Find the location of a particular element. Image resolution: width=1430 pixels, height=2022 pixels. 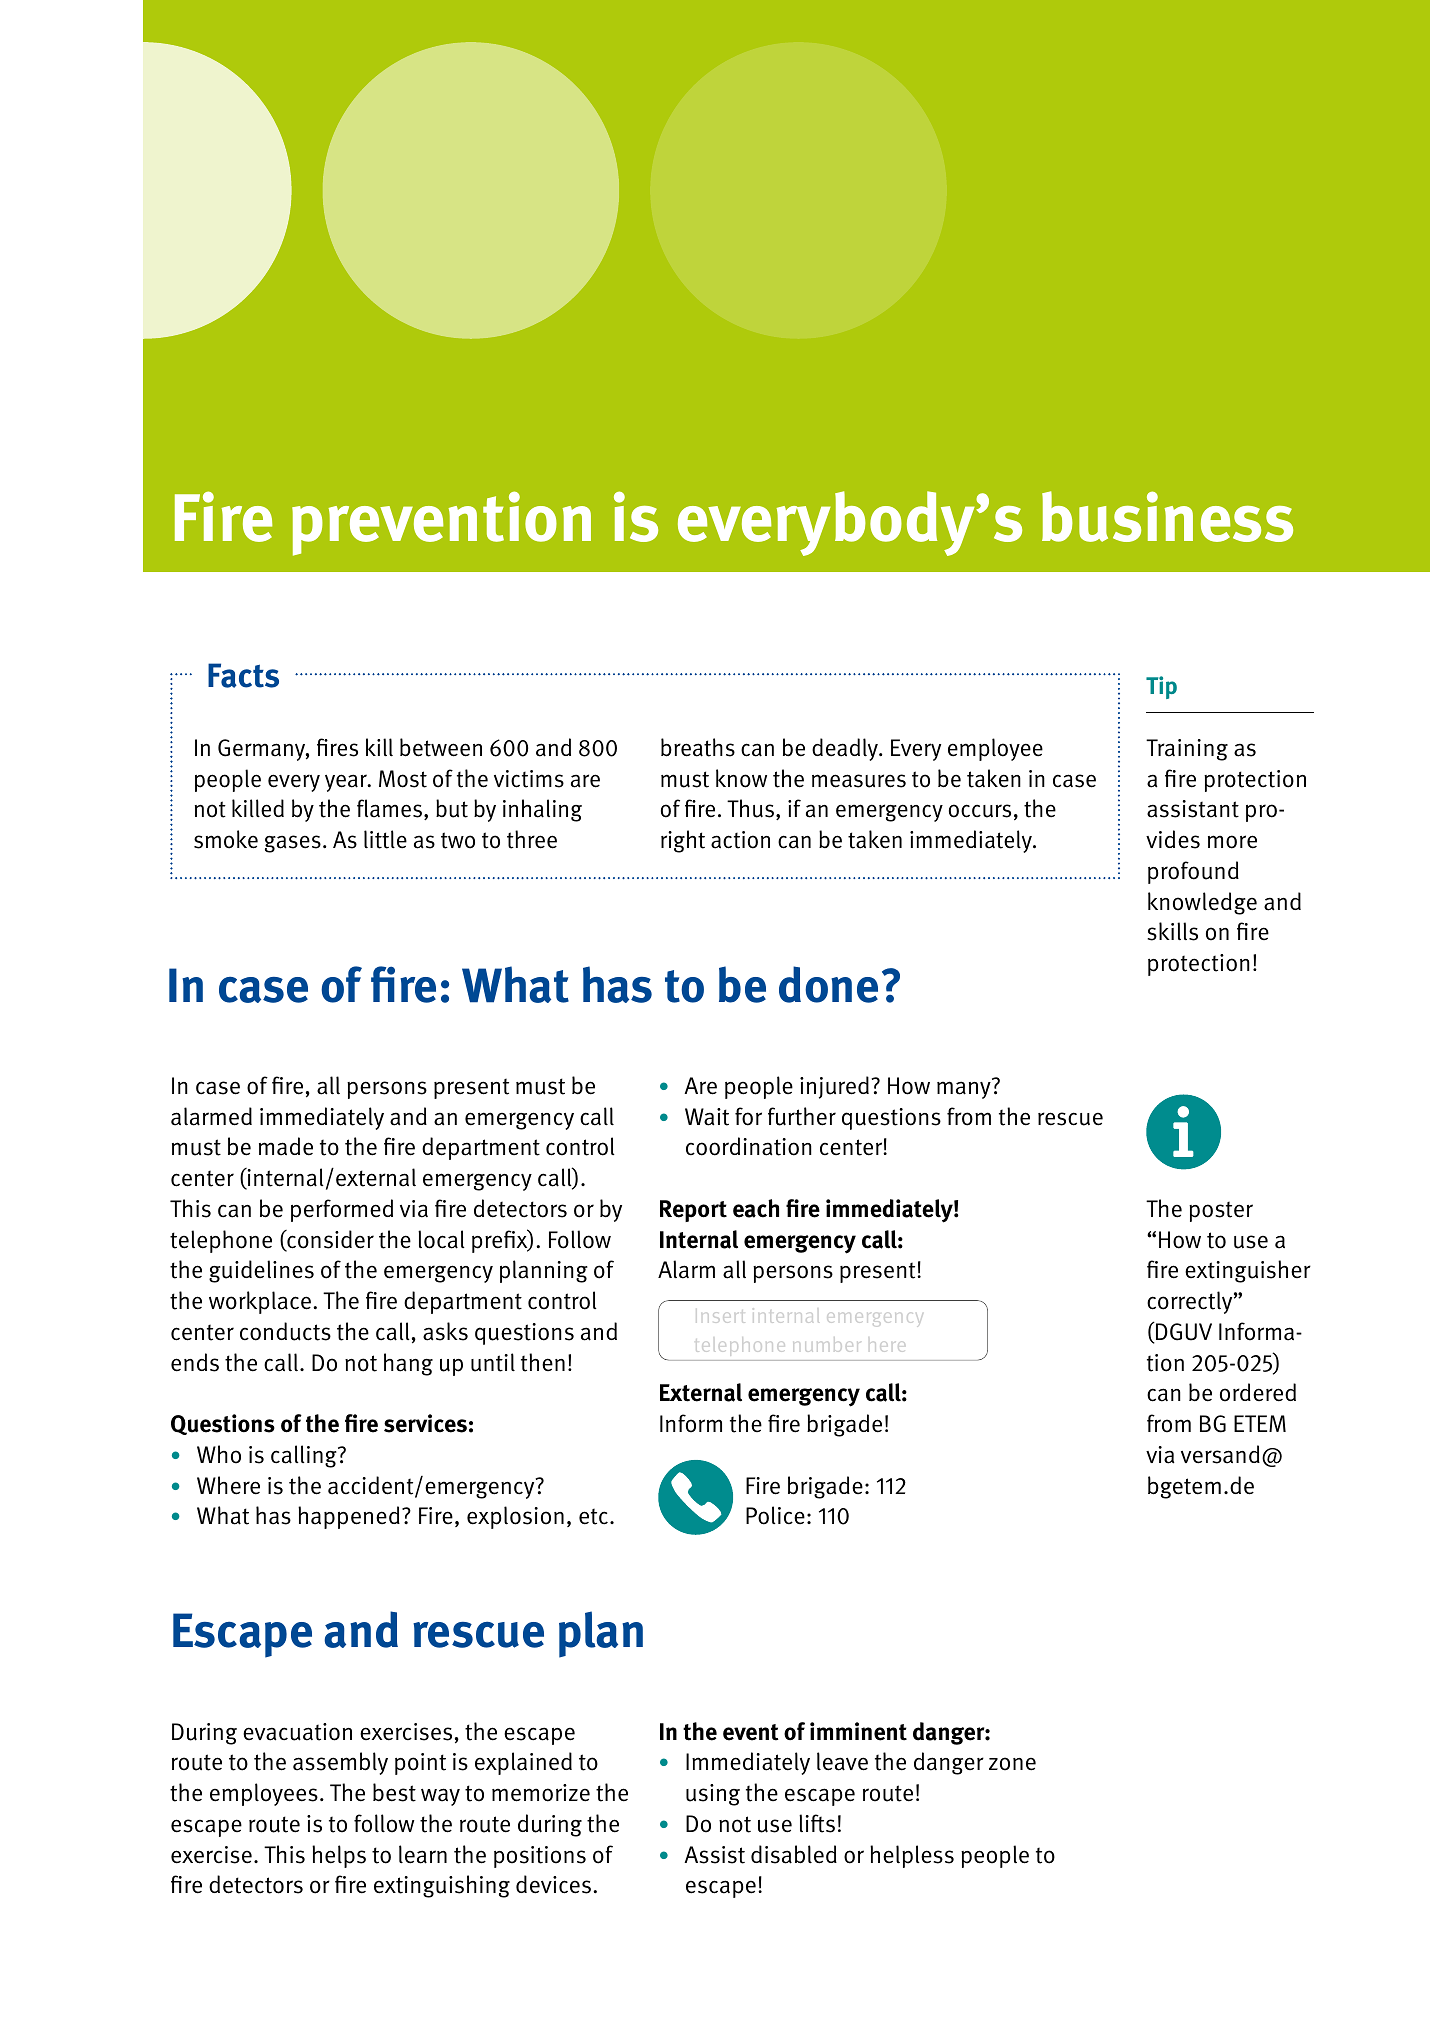

performed is located at coordinates (342, 1210).
